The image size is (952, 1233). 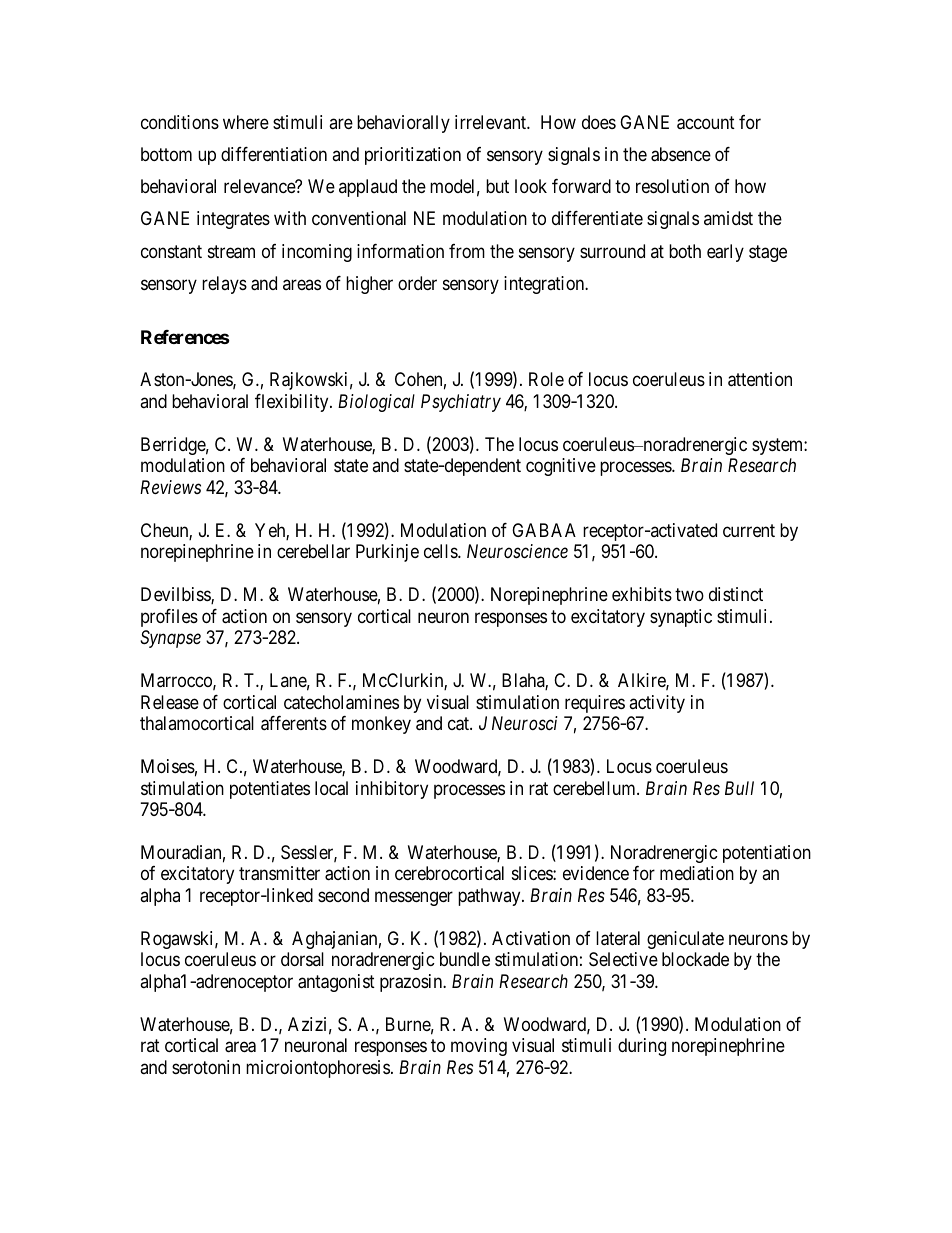 I want to click on attention, so click(x=760, y=379).
